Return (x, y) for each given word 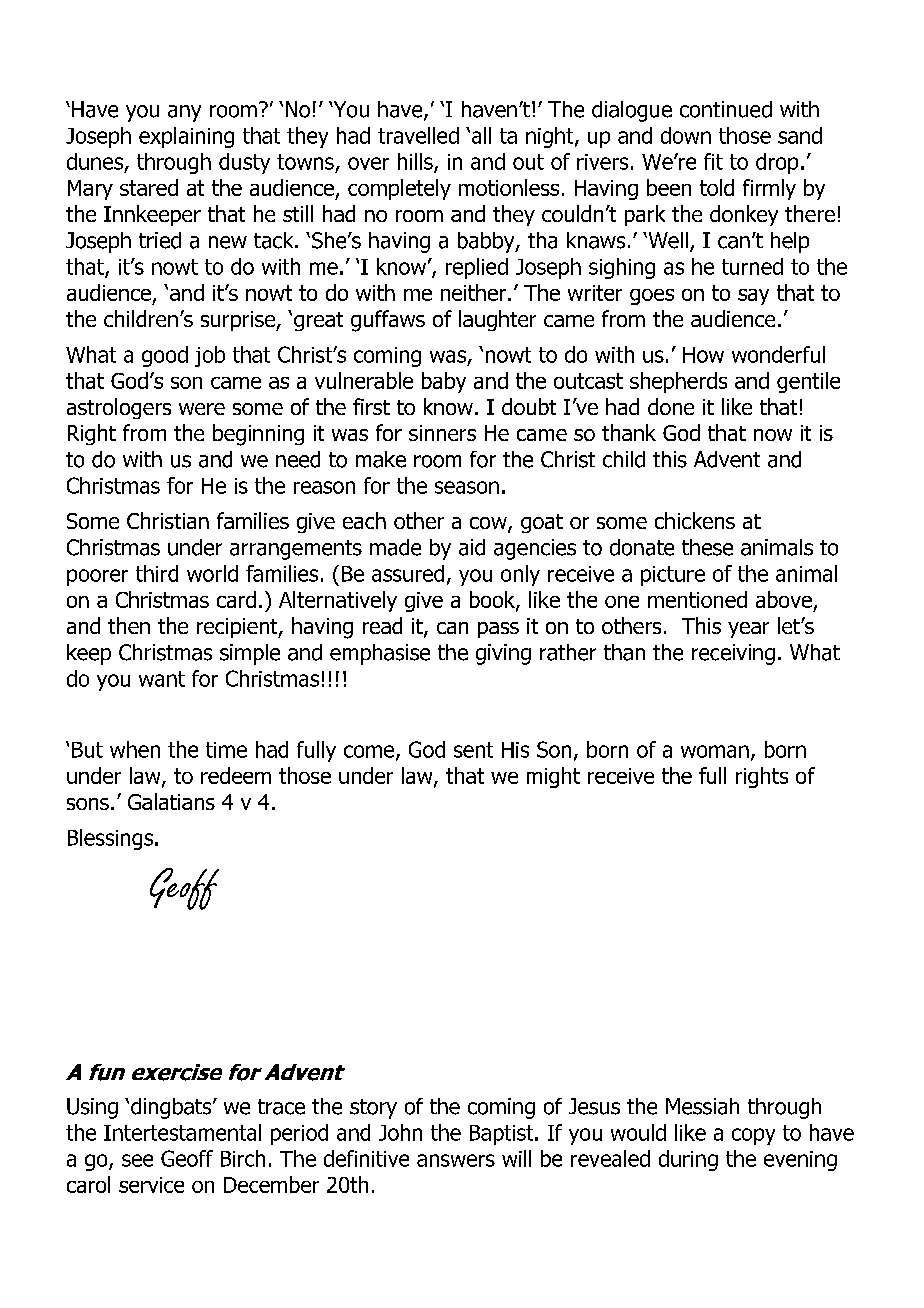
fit (713, 161)
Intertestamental (182, 1132)
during (688, 1160)
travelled (418, 135)
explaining (186, 137)
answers (456, 1160)
